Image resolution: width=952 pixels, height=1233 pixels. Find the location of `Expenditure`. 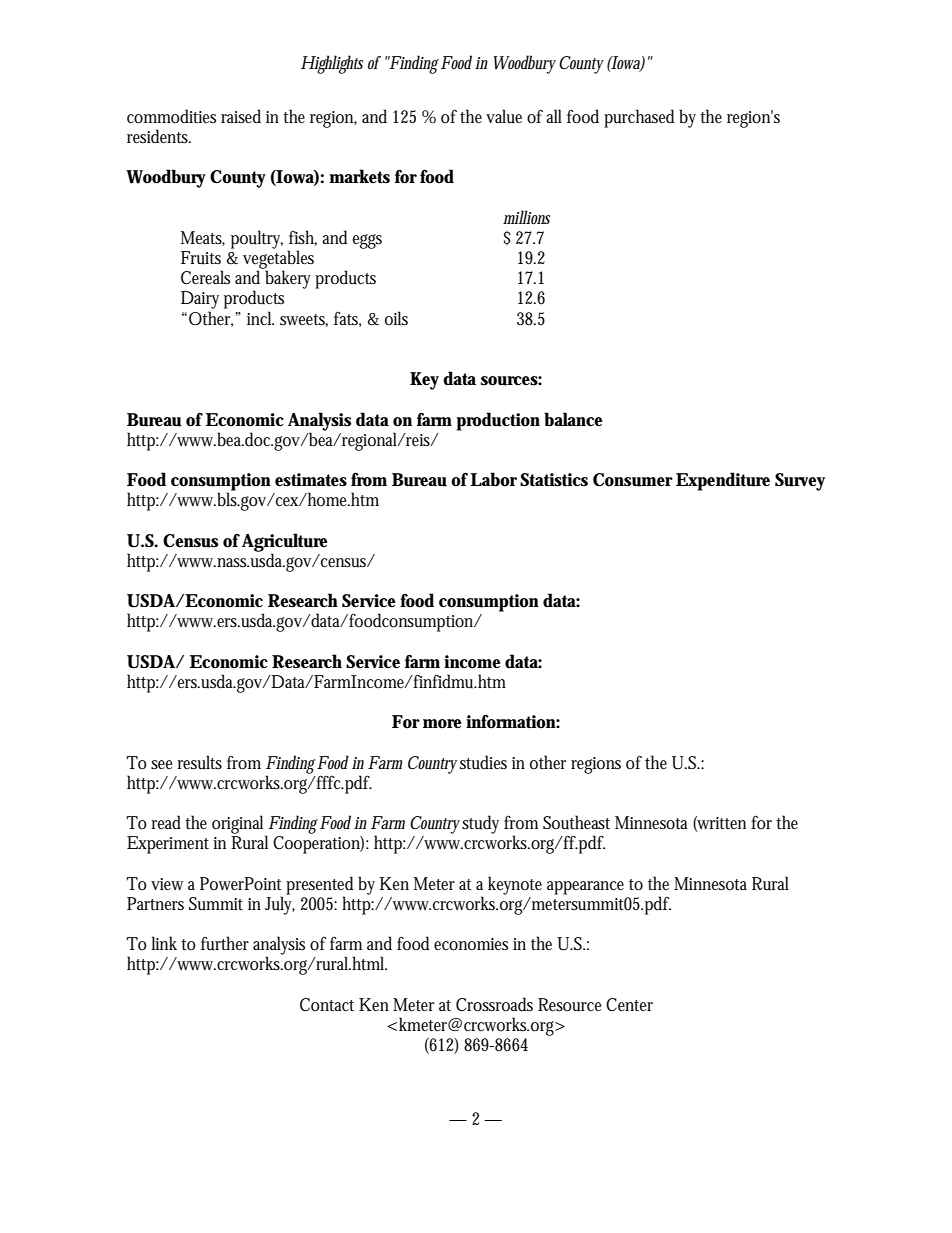

Expenditure is located at coordinates (723, 481).
